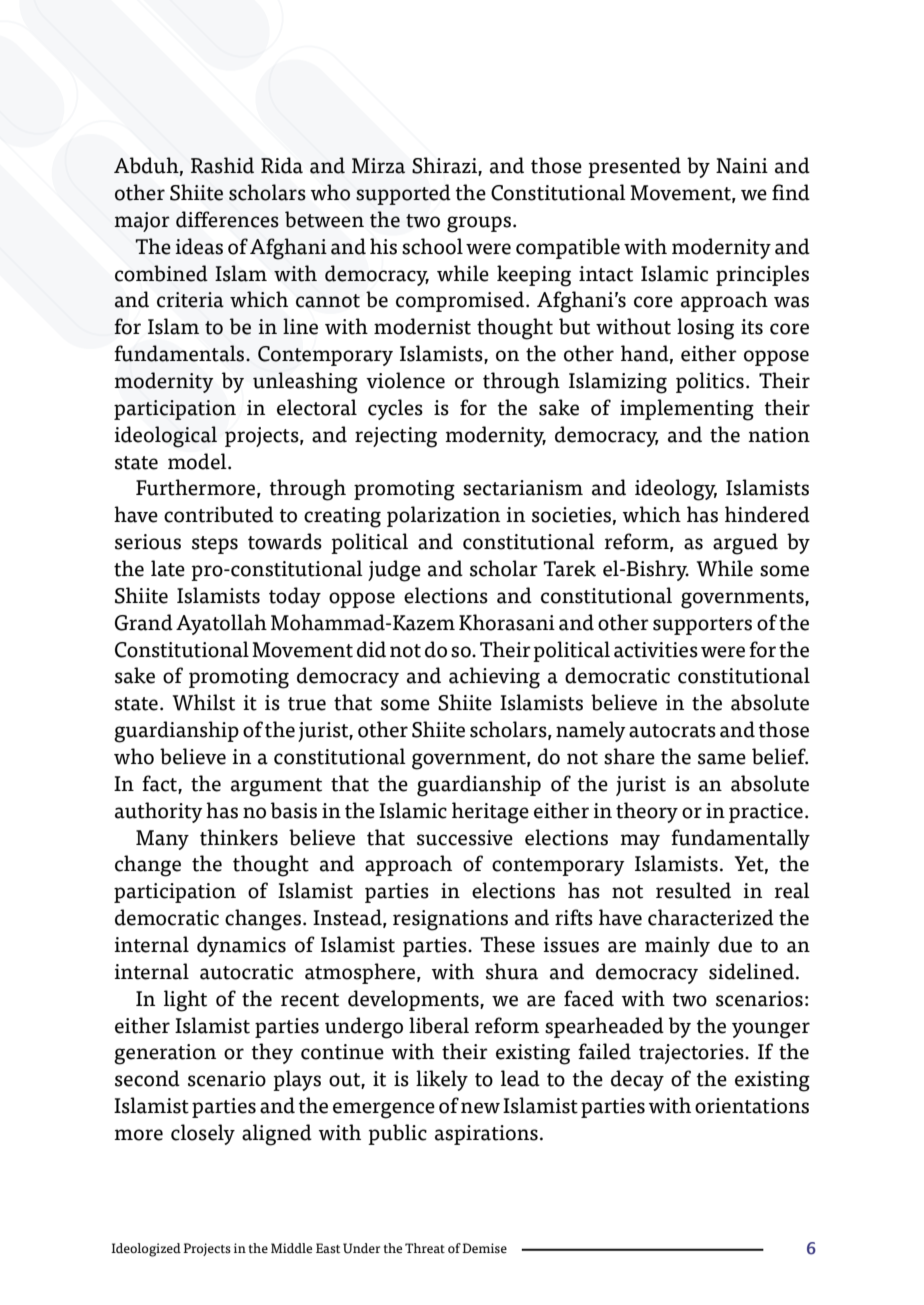 The height and width of the document is (1305, 924). I want to click on Middle, so click(291, 1248).
